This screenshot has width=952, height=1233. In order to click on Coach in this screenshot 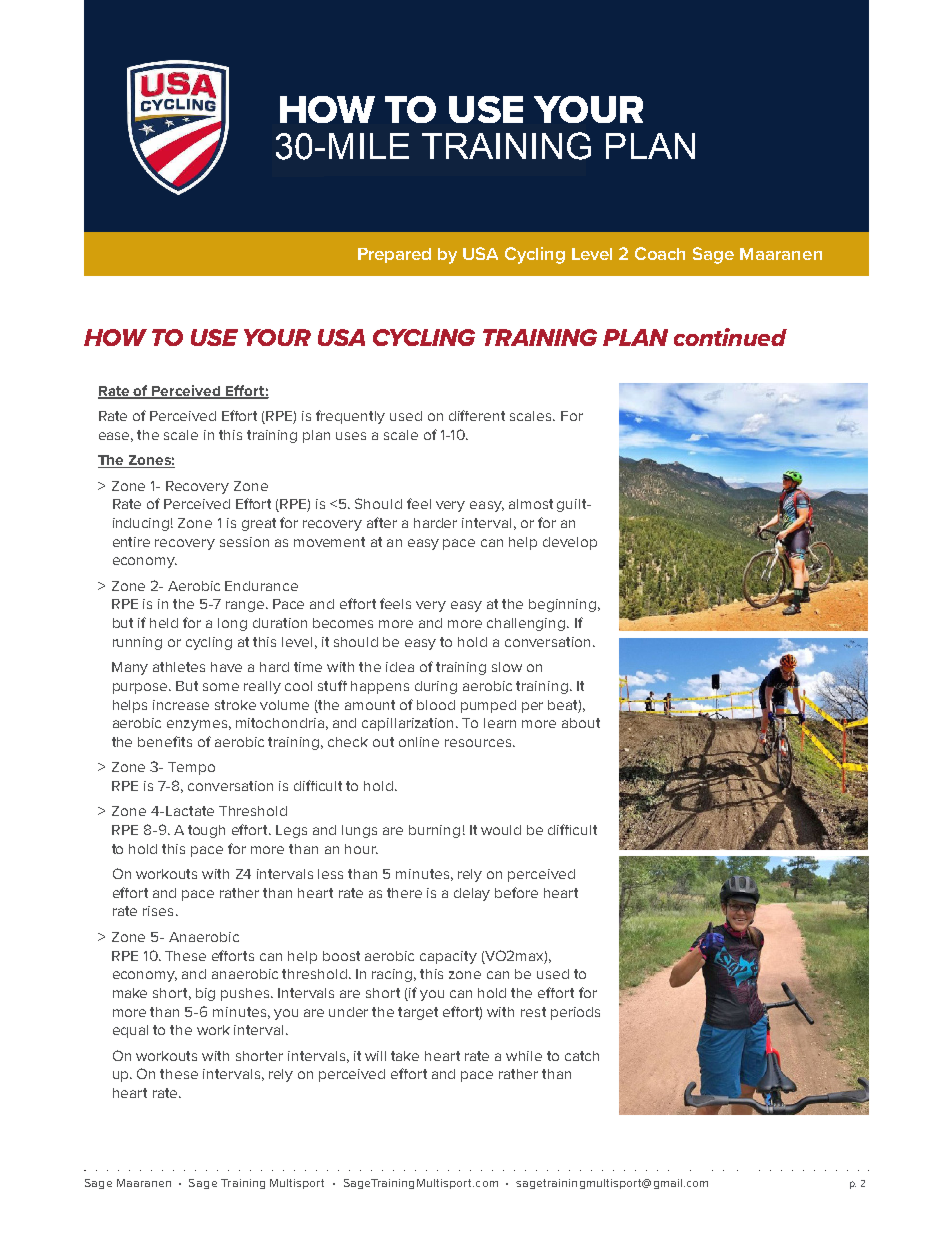, I will do `click(660, 253)`.
